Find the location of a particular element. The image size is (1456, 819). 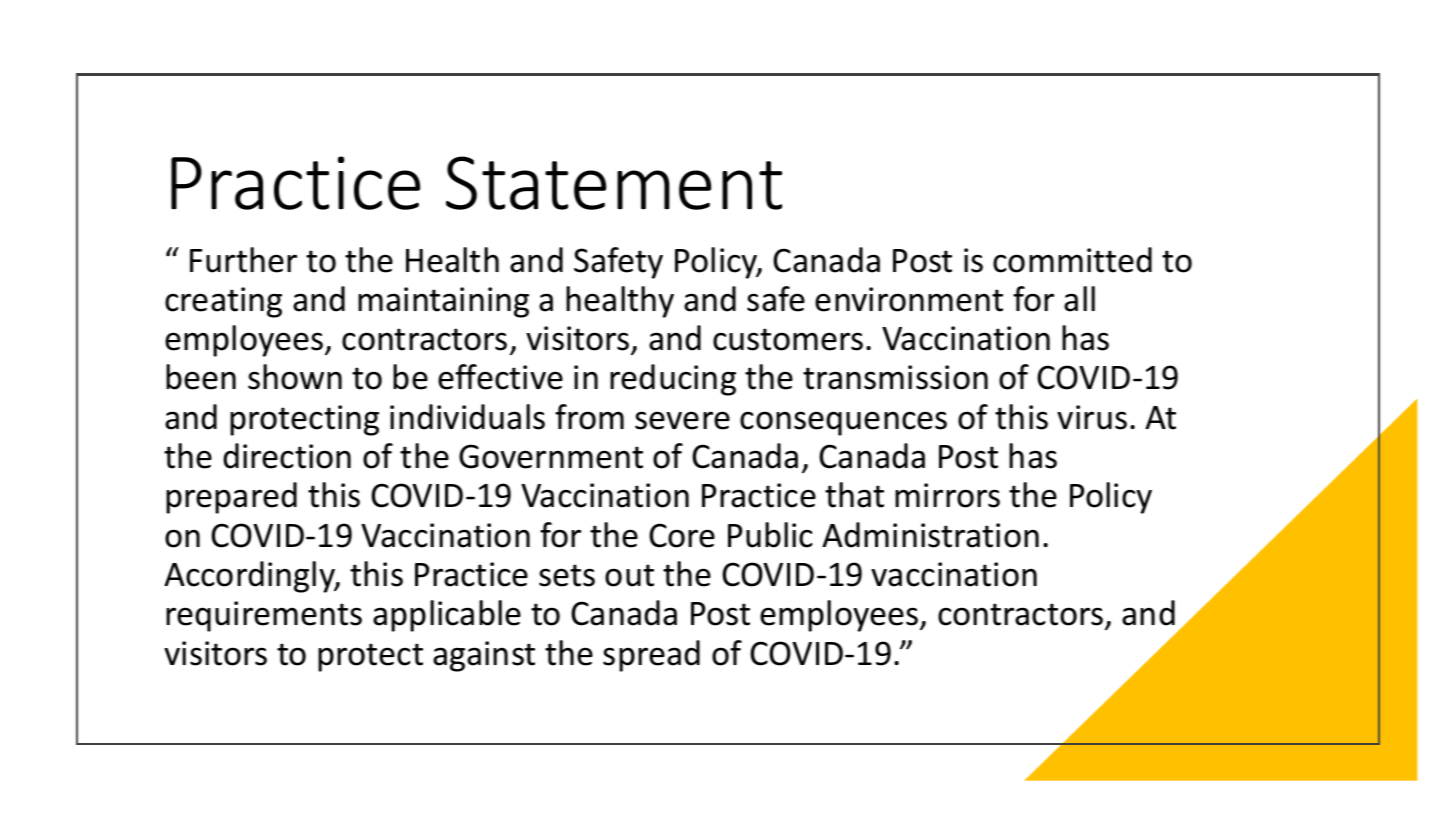

Core is located at coordinates (682, 535).
